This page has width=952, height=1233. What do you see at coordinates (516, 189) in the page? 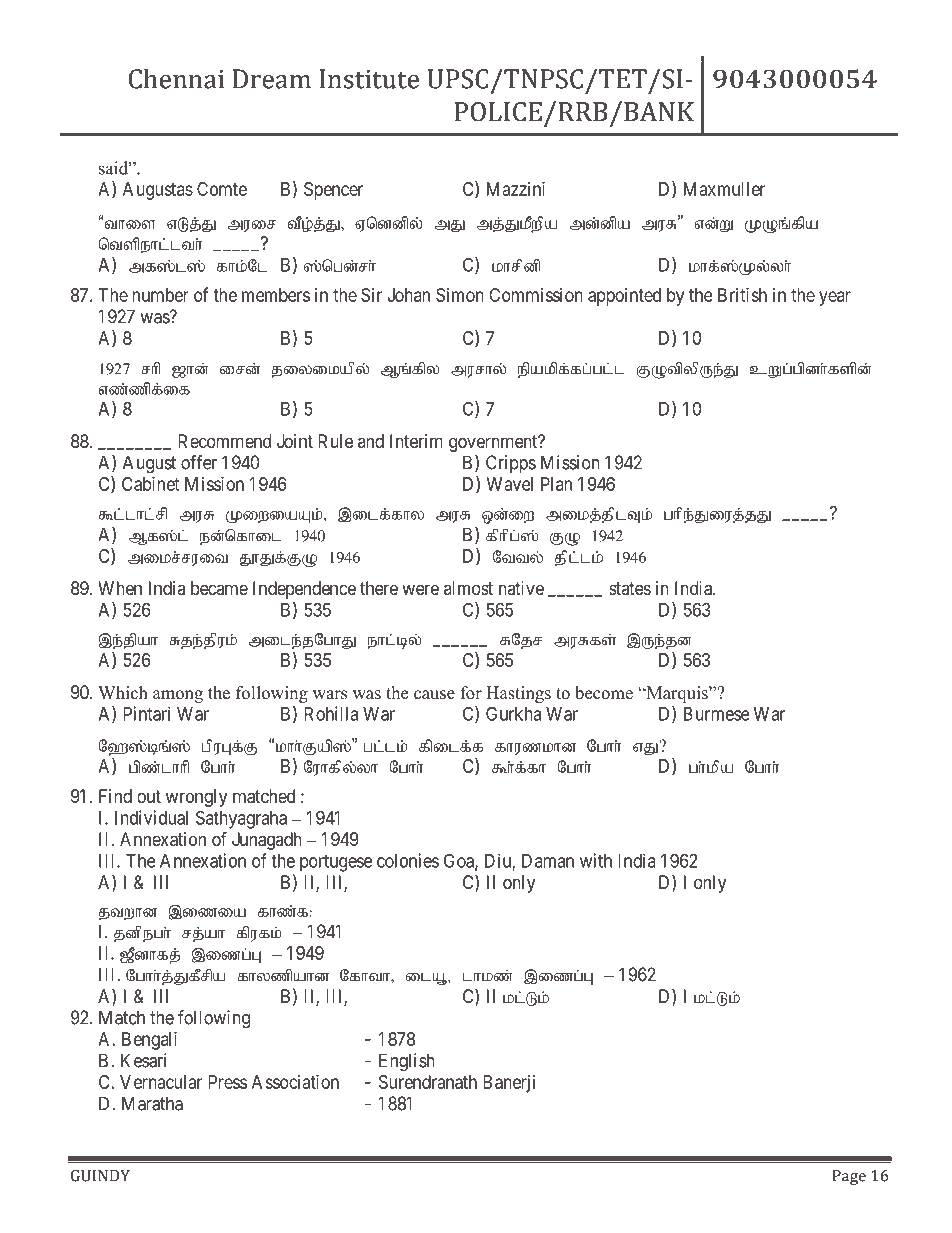
I see `Mazzini` at bounding box center [516, 189].
